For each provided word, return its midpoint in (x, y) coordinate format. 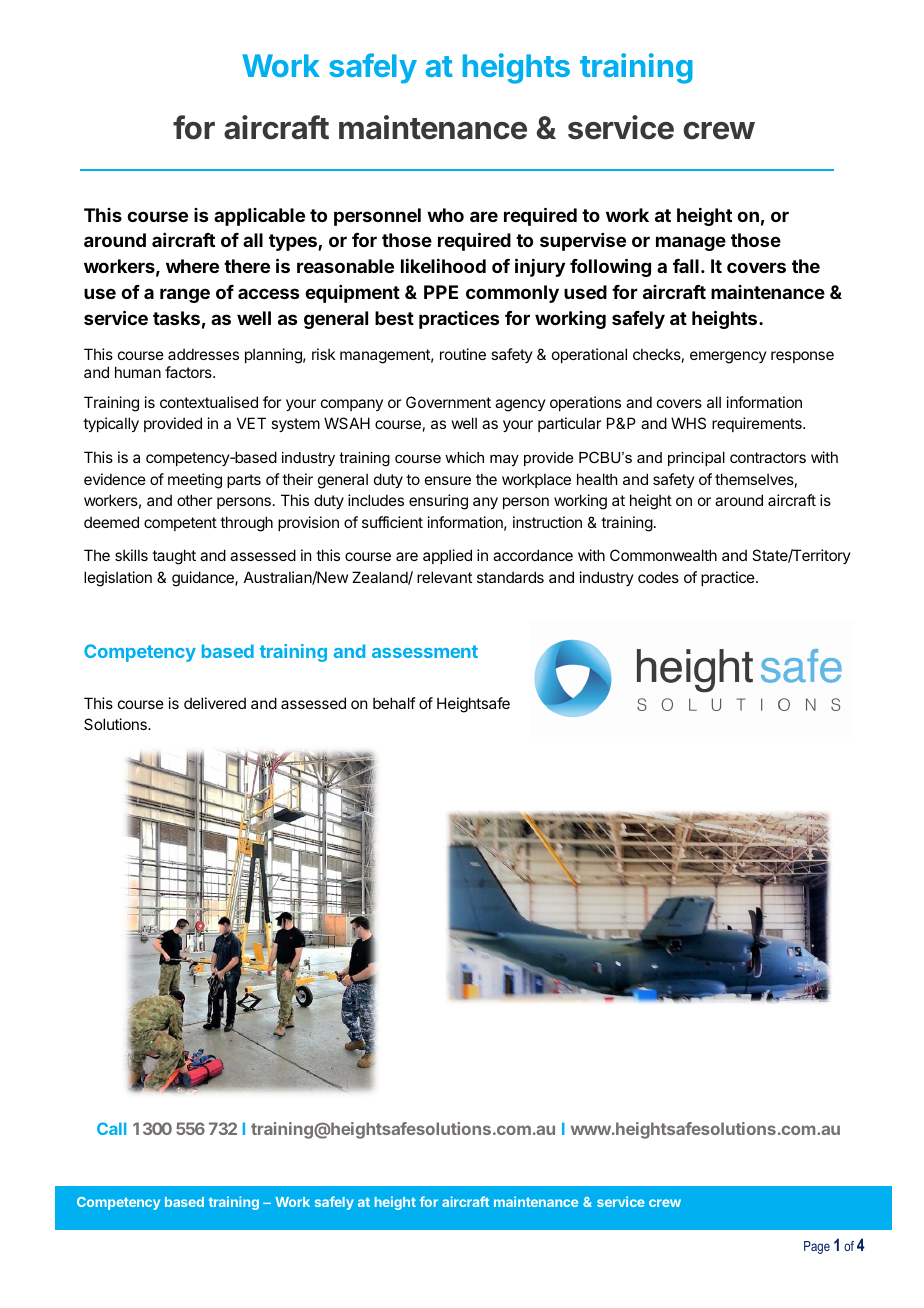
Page (817, 1247)
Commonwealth (663, 555)
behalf (394, 703)
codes (658, 577)
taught (174, 557)
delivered (215, 703)
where (192, 266)
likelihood (443, 266)
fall (686, 266)
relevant (444, 577)
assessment (425, 651)
